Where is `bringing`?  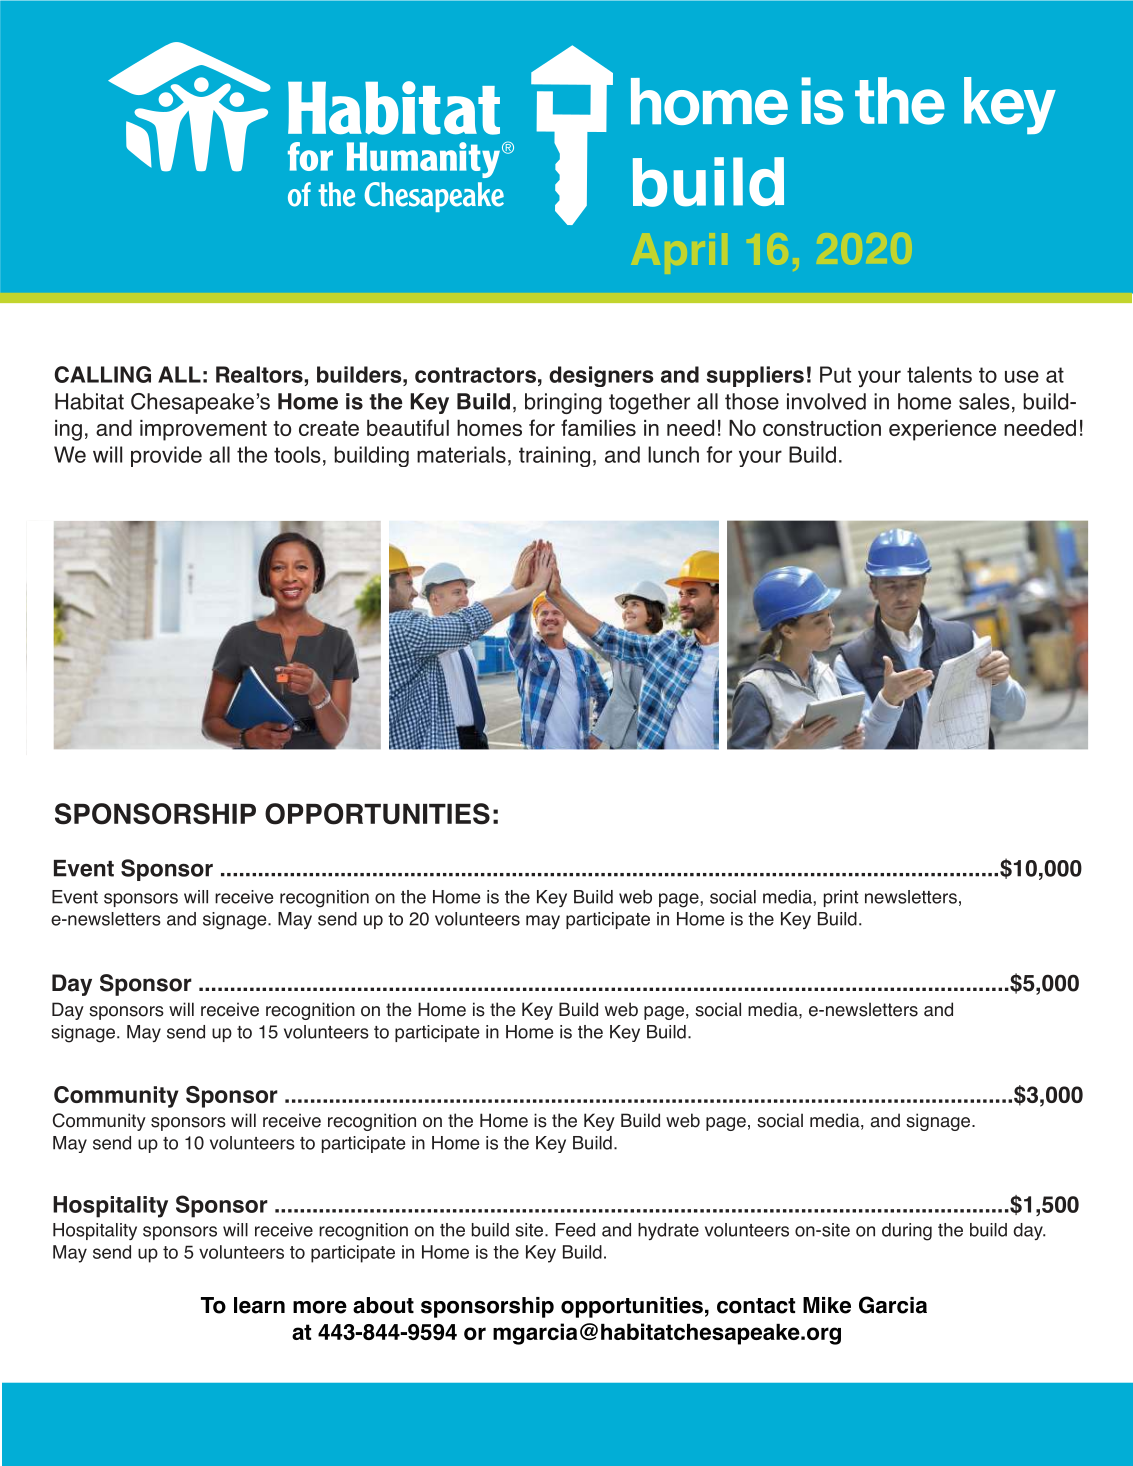
bringing is located at coordinates (563, 403).
